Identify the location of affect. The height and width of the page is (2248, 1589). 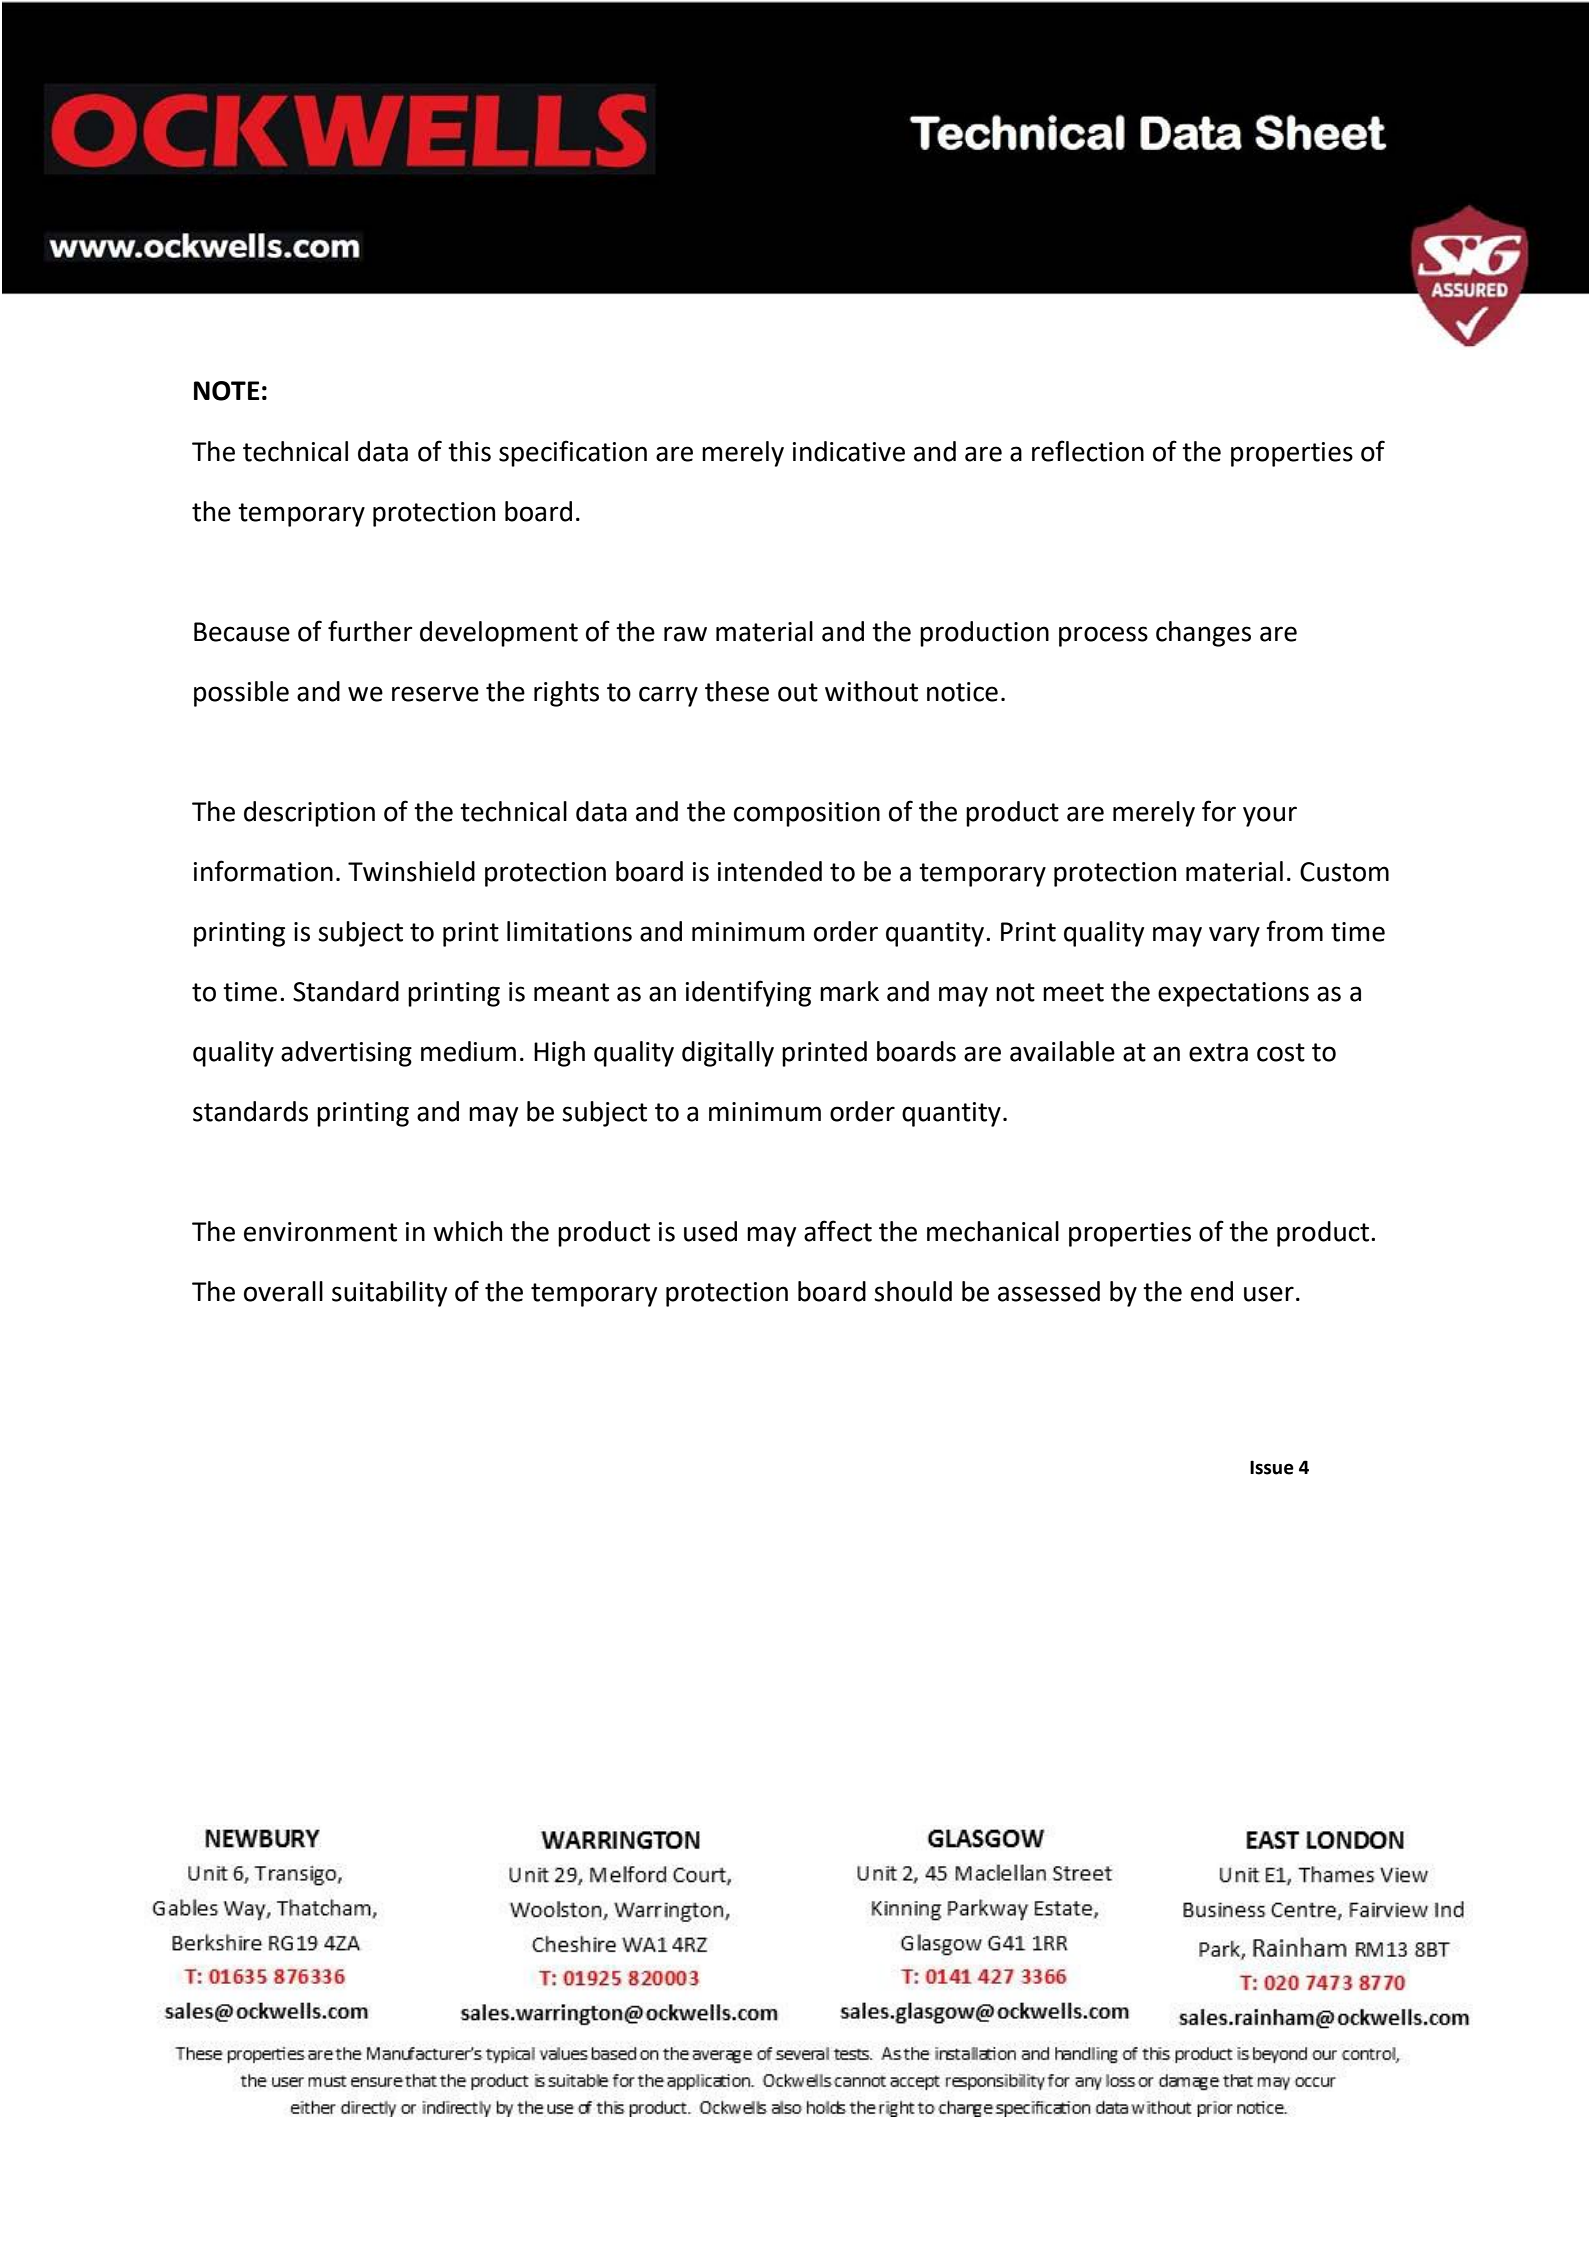
(838, 1231).
